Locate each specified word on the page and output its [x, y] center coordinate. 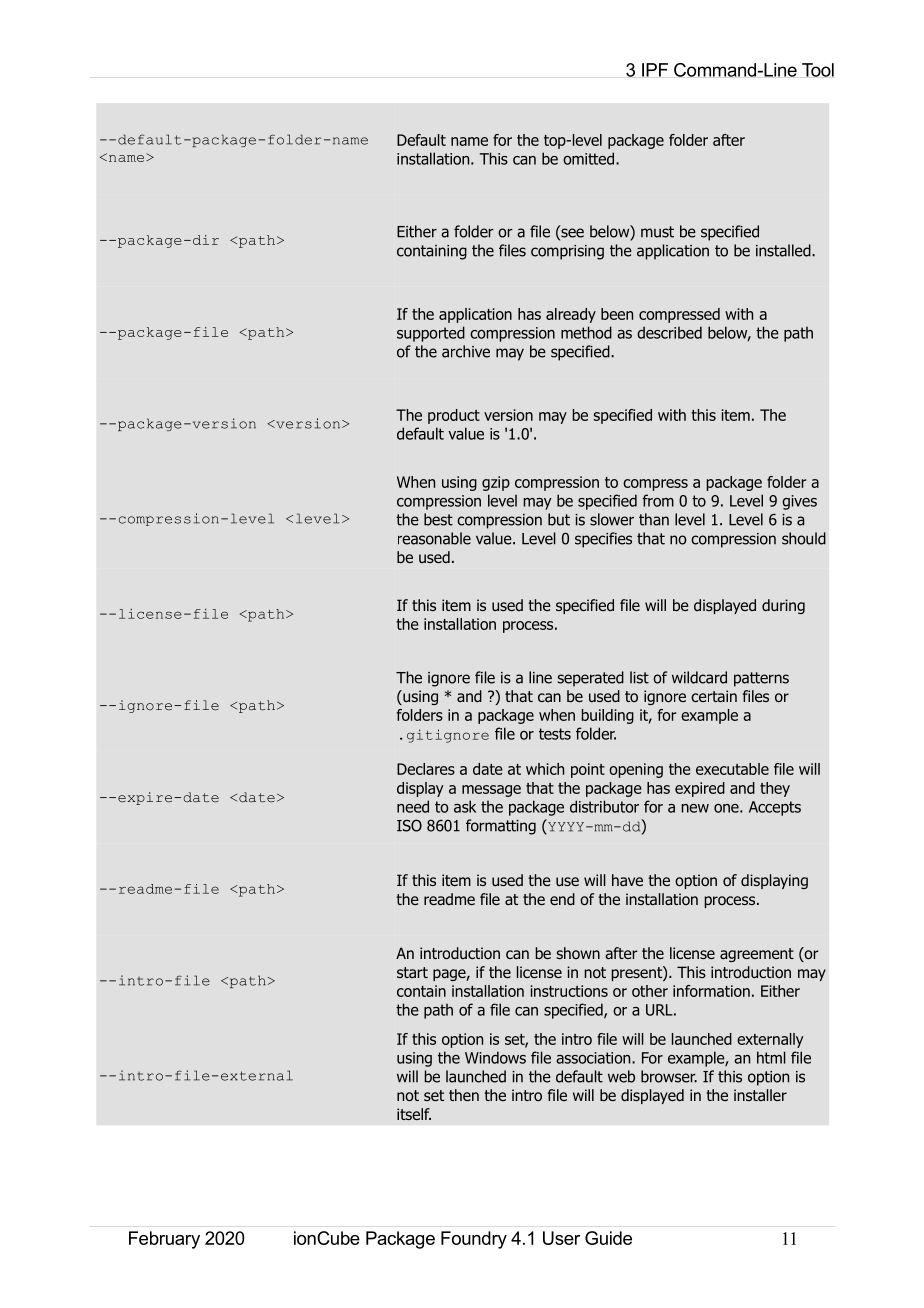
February [164, 1240]
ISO [409, 825]
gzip [496, 483]
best [438, 519]
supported [431, 334]
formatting [501, 827]
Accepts [775, 808]
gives [799, 502]
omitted [588, 158]
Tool [818, 70]
